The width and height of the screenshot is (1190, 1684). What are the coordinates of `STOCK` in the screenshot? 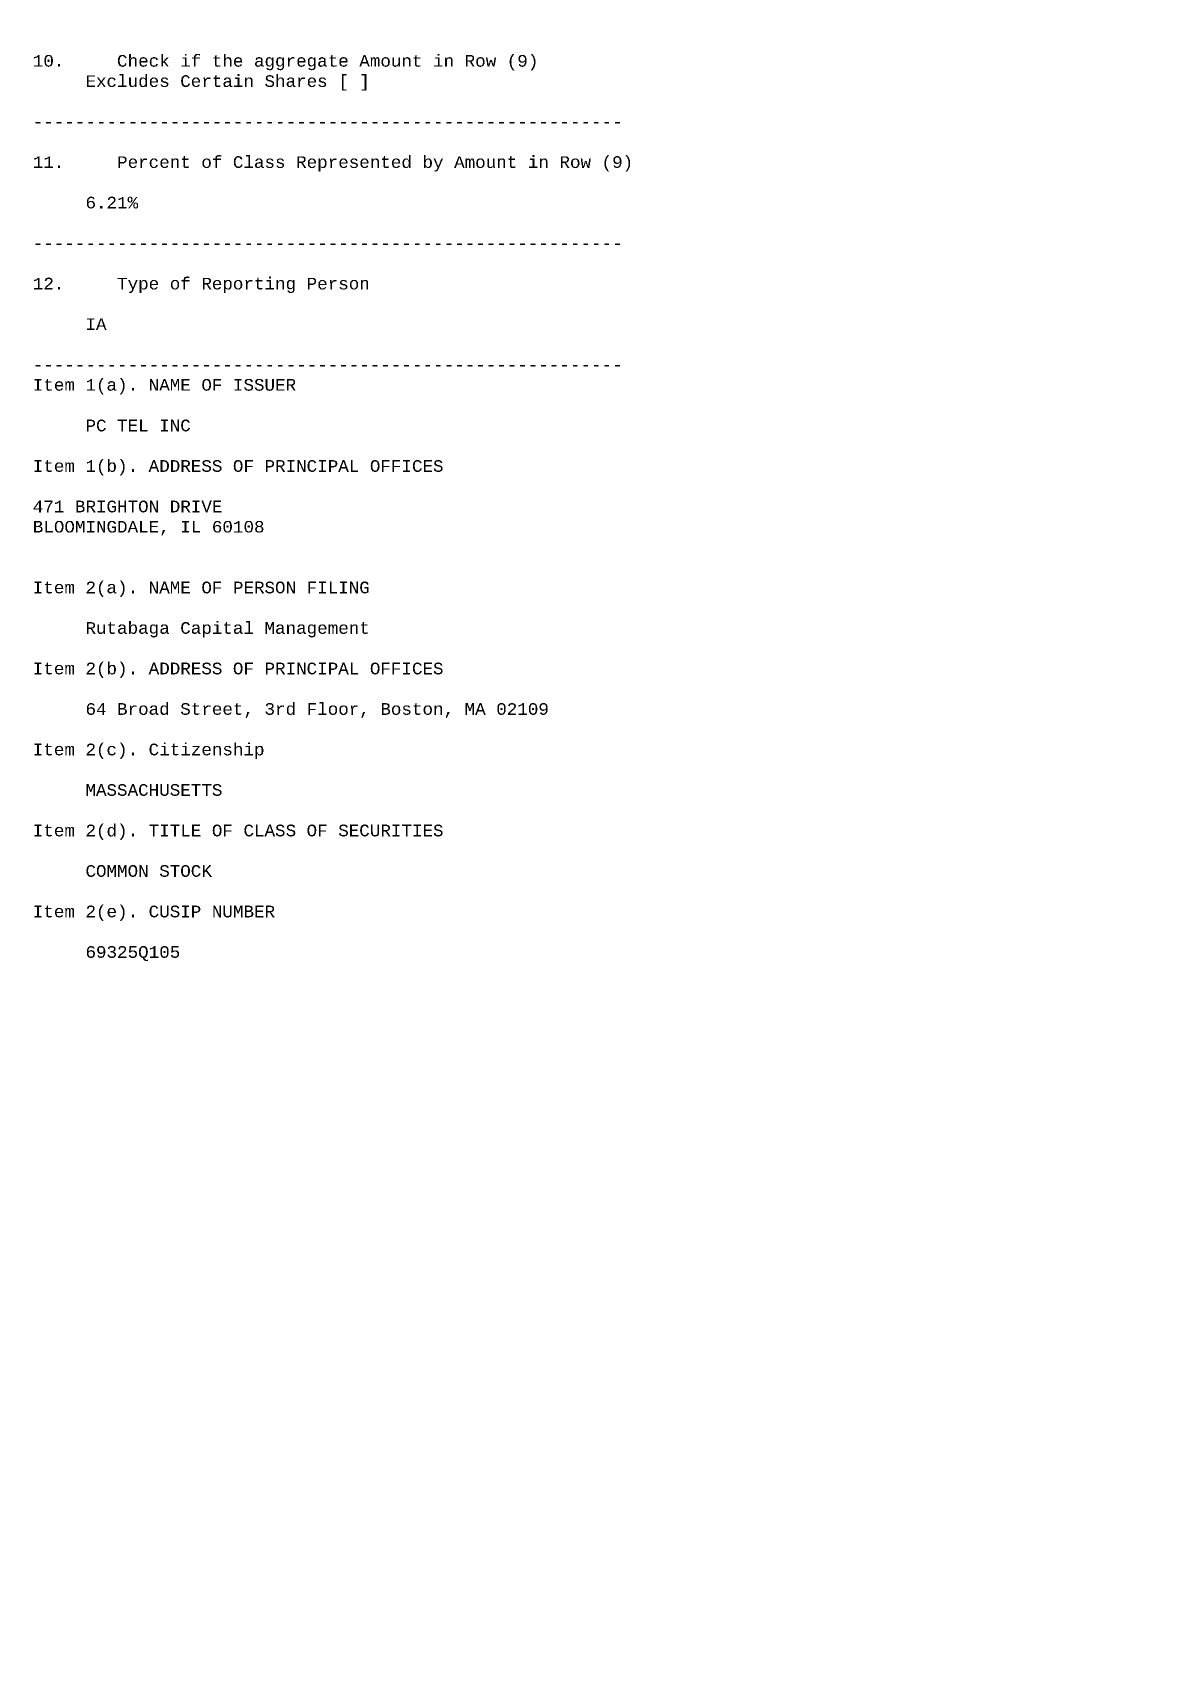 It's located at (186, 871).
